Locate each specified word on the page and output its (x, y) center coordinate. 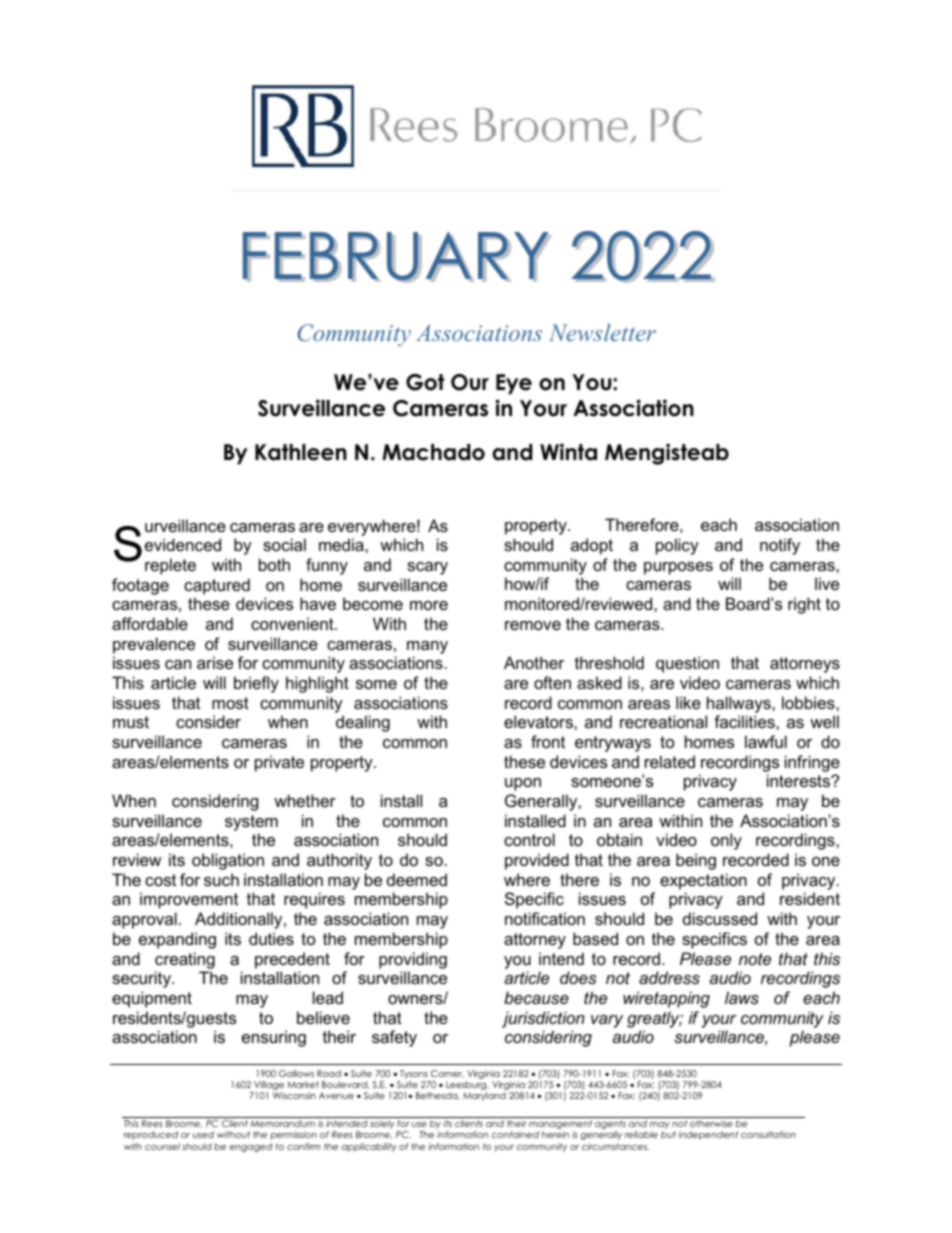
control (529, 839)
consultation (768, 1134)
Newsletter (602, 332)
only (726, 841)
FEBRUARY (397, 257)
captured (217, 586)
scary (427, 568)
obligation (228, 861)
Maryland (484, 1096)
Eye (514, 384)
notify (780, 546)
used (203, 1134)
